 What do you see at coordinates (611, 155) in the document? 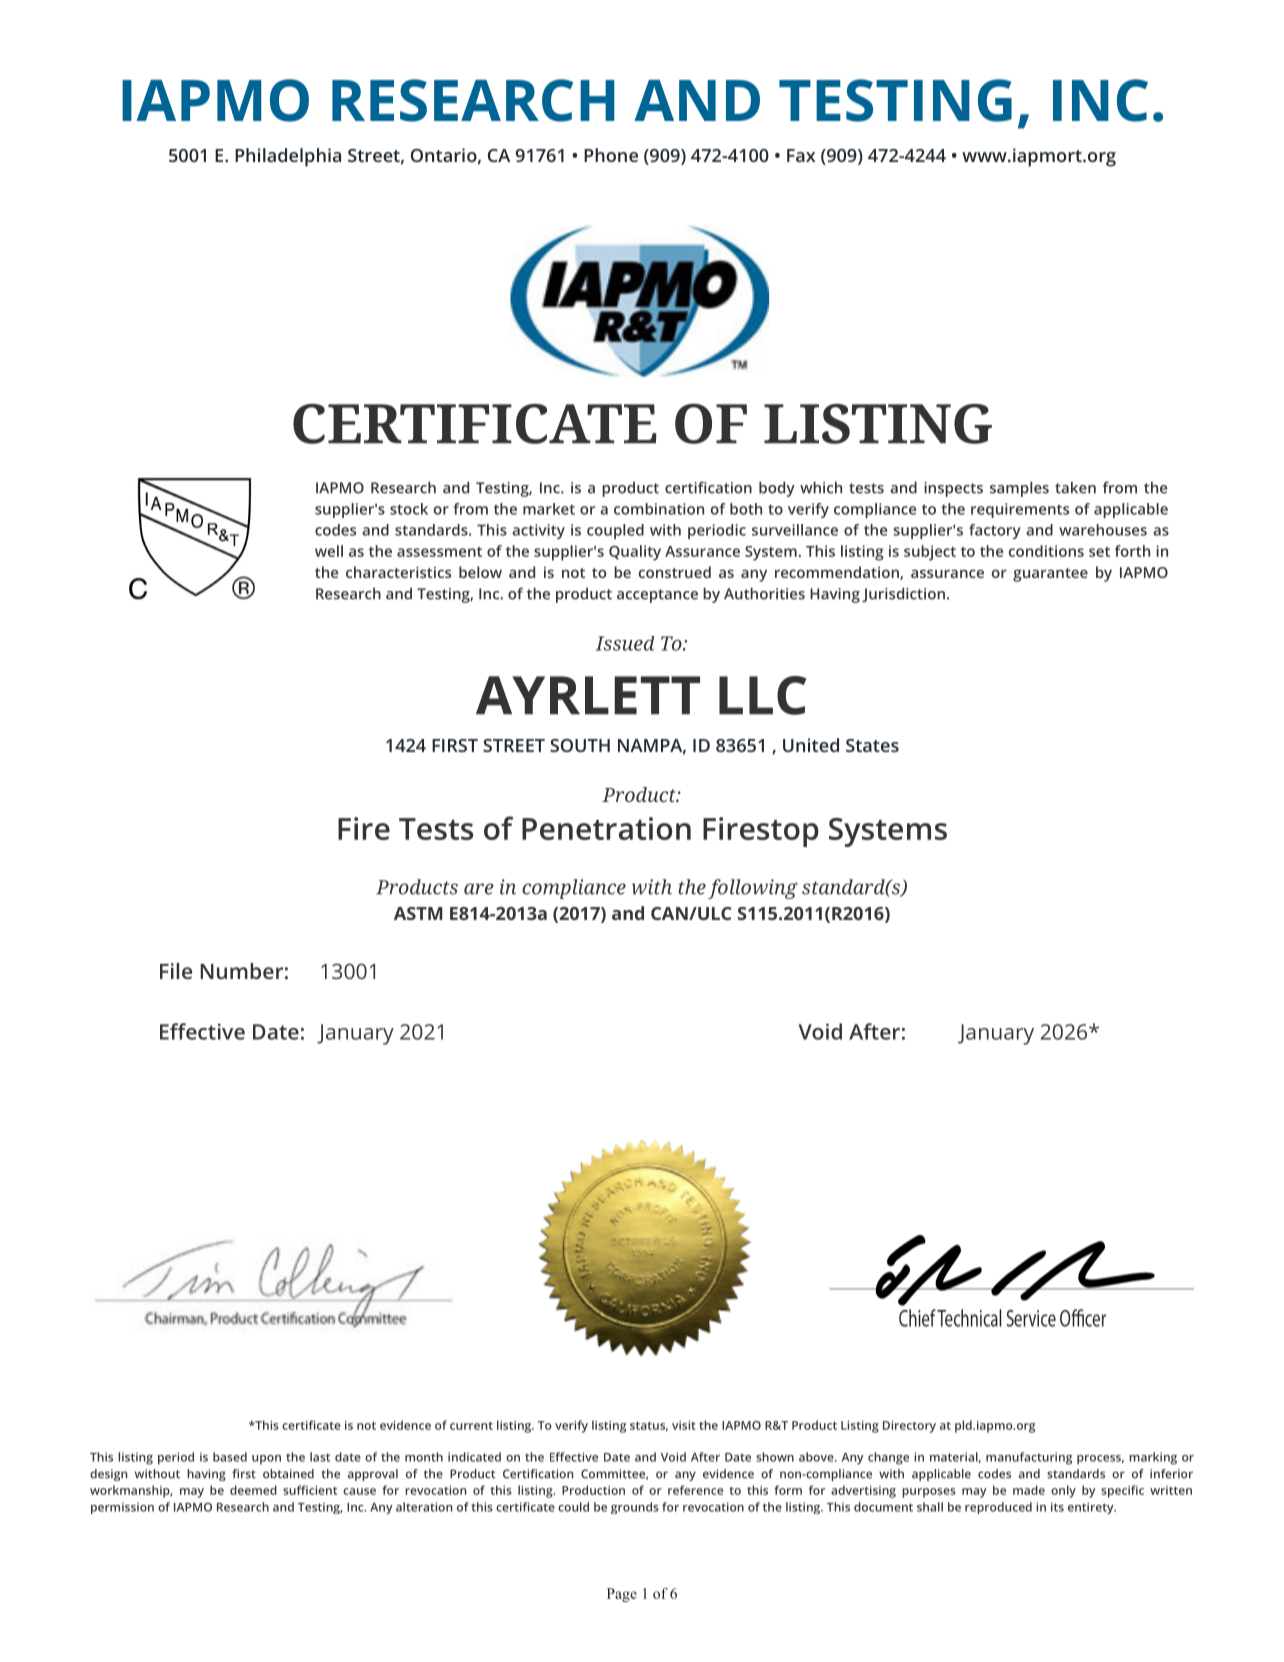
I see `Phone` at bounding box center [611, 155].
